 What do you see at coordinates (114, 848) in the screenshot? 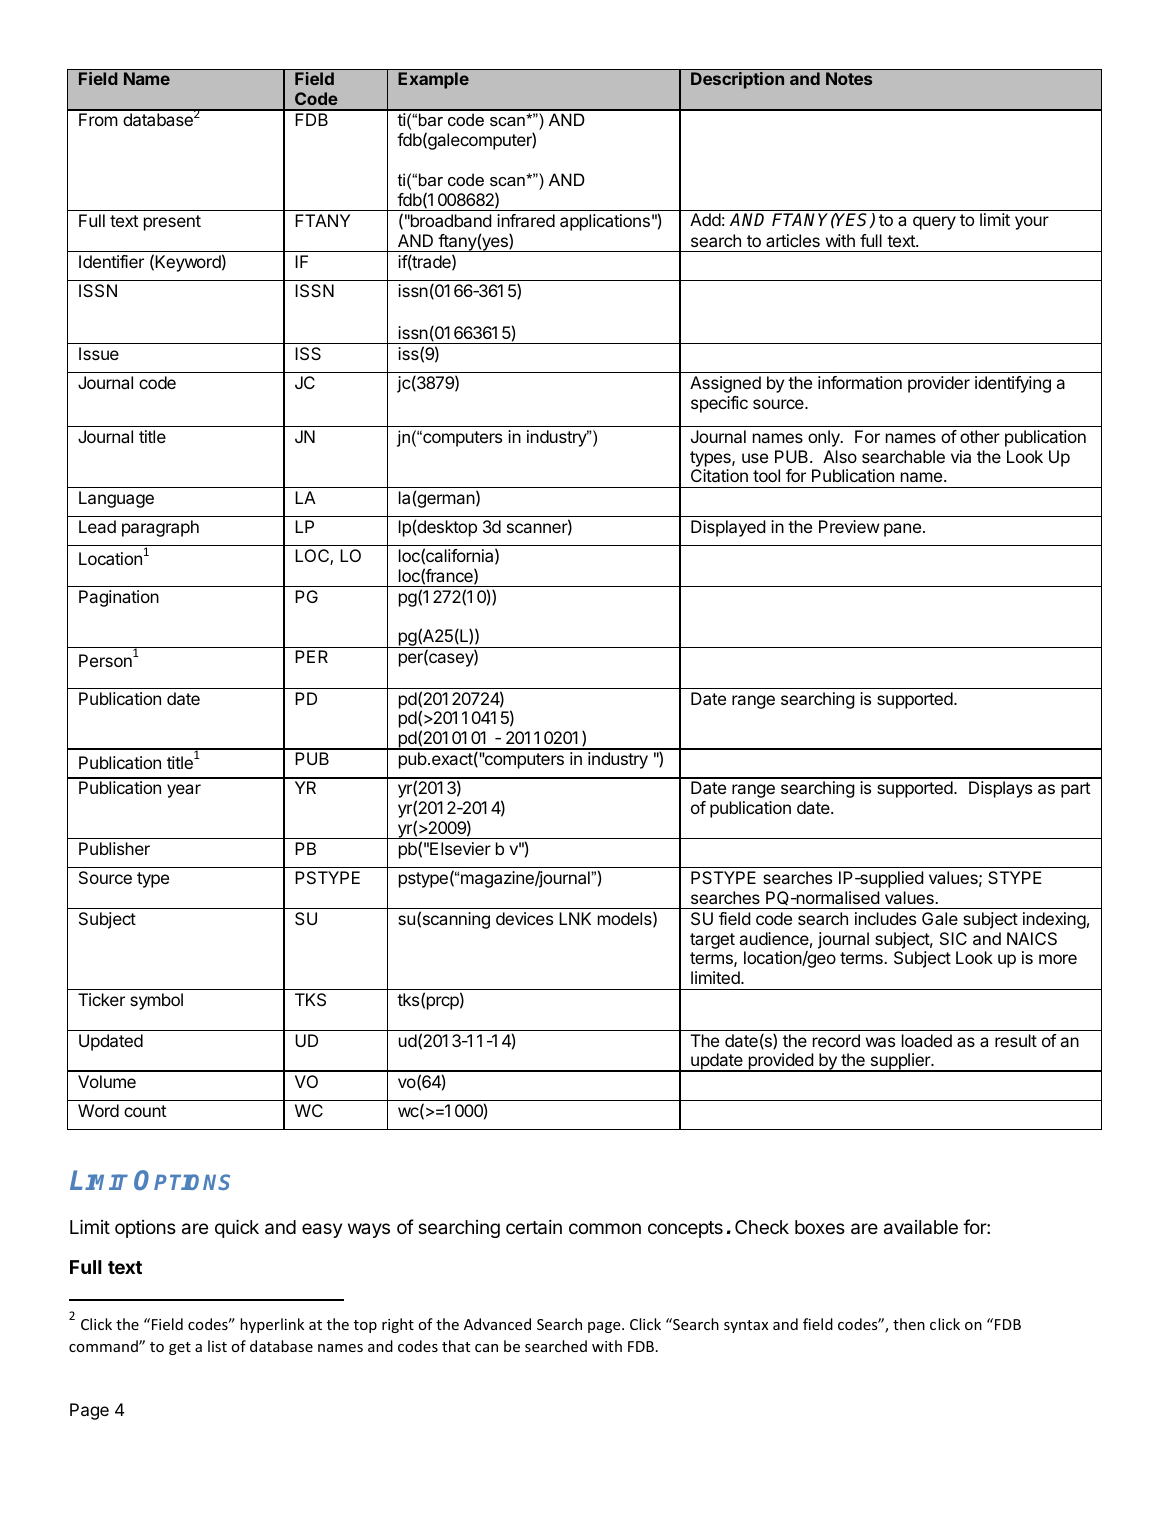
I see `Publisher` at bounding box center [114, 848].
